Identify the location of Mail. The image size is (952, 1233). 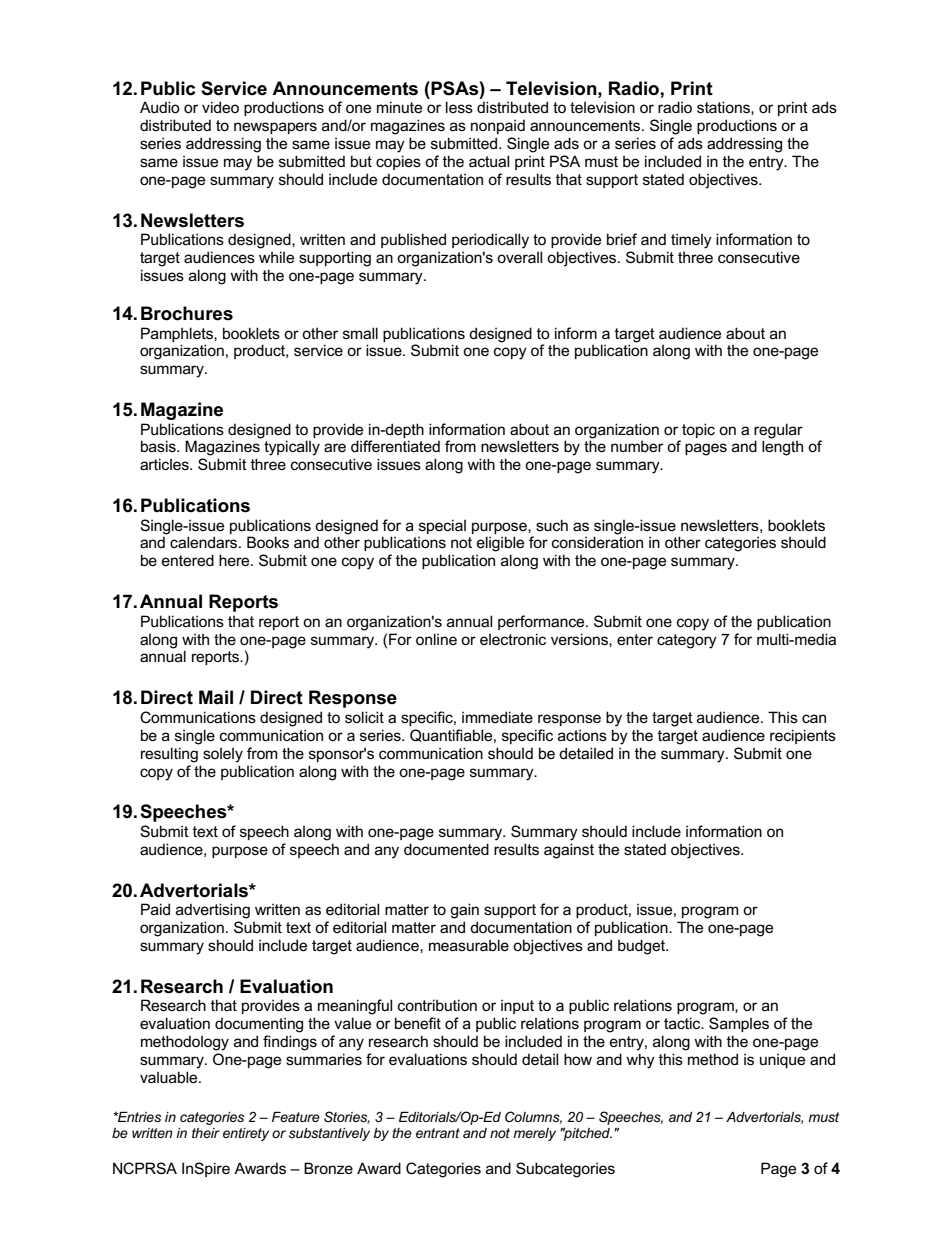
(216, 697).
